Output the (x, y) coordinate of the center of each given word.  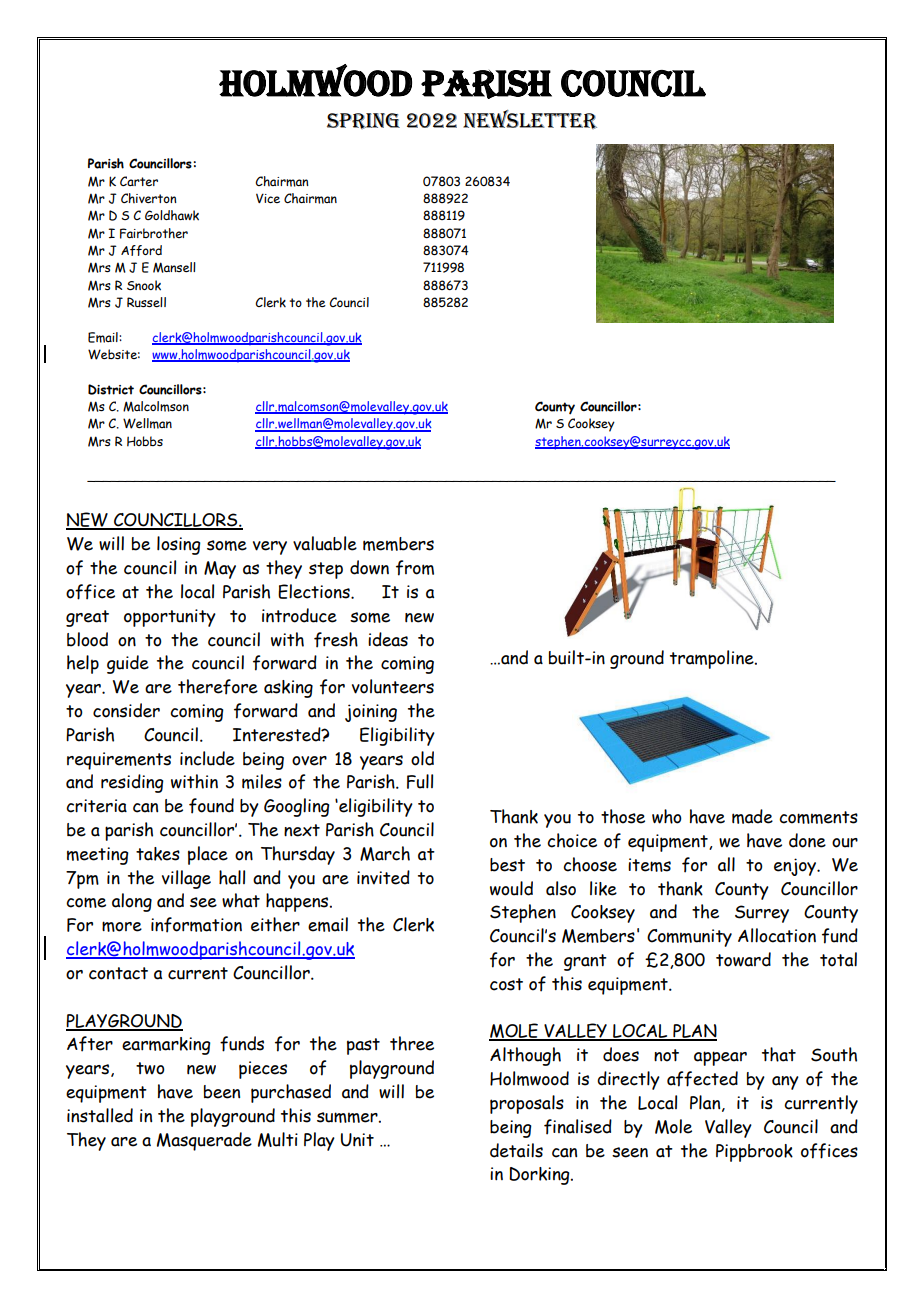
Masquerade (204, 1141)
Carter (139, 181)
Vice (268, 198)
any (785, 1083)
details (516, 1150)
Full (420, 781)
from (415, 568)
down (369, 567)
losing (179, 545)
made (752, 816)
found (211, 806)
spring (363, 121)
